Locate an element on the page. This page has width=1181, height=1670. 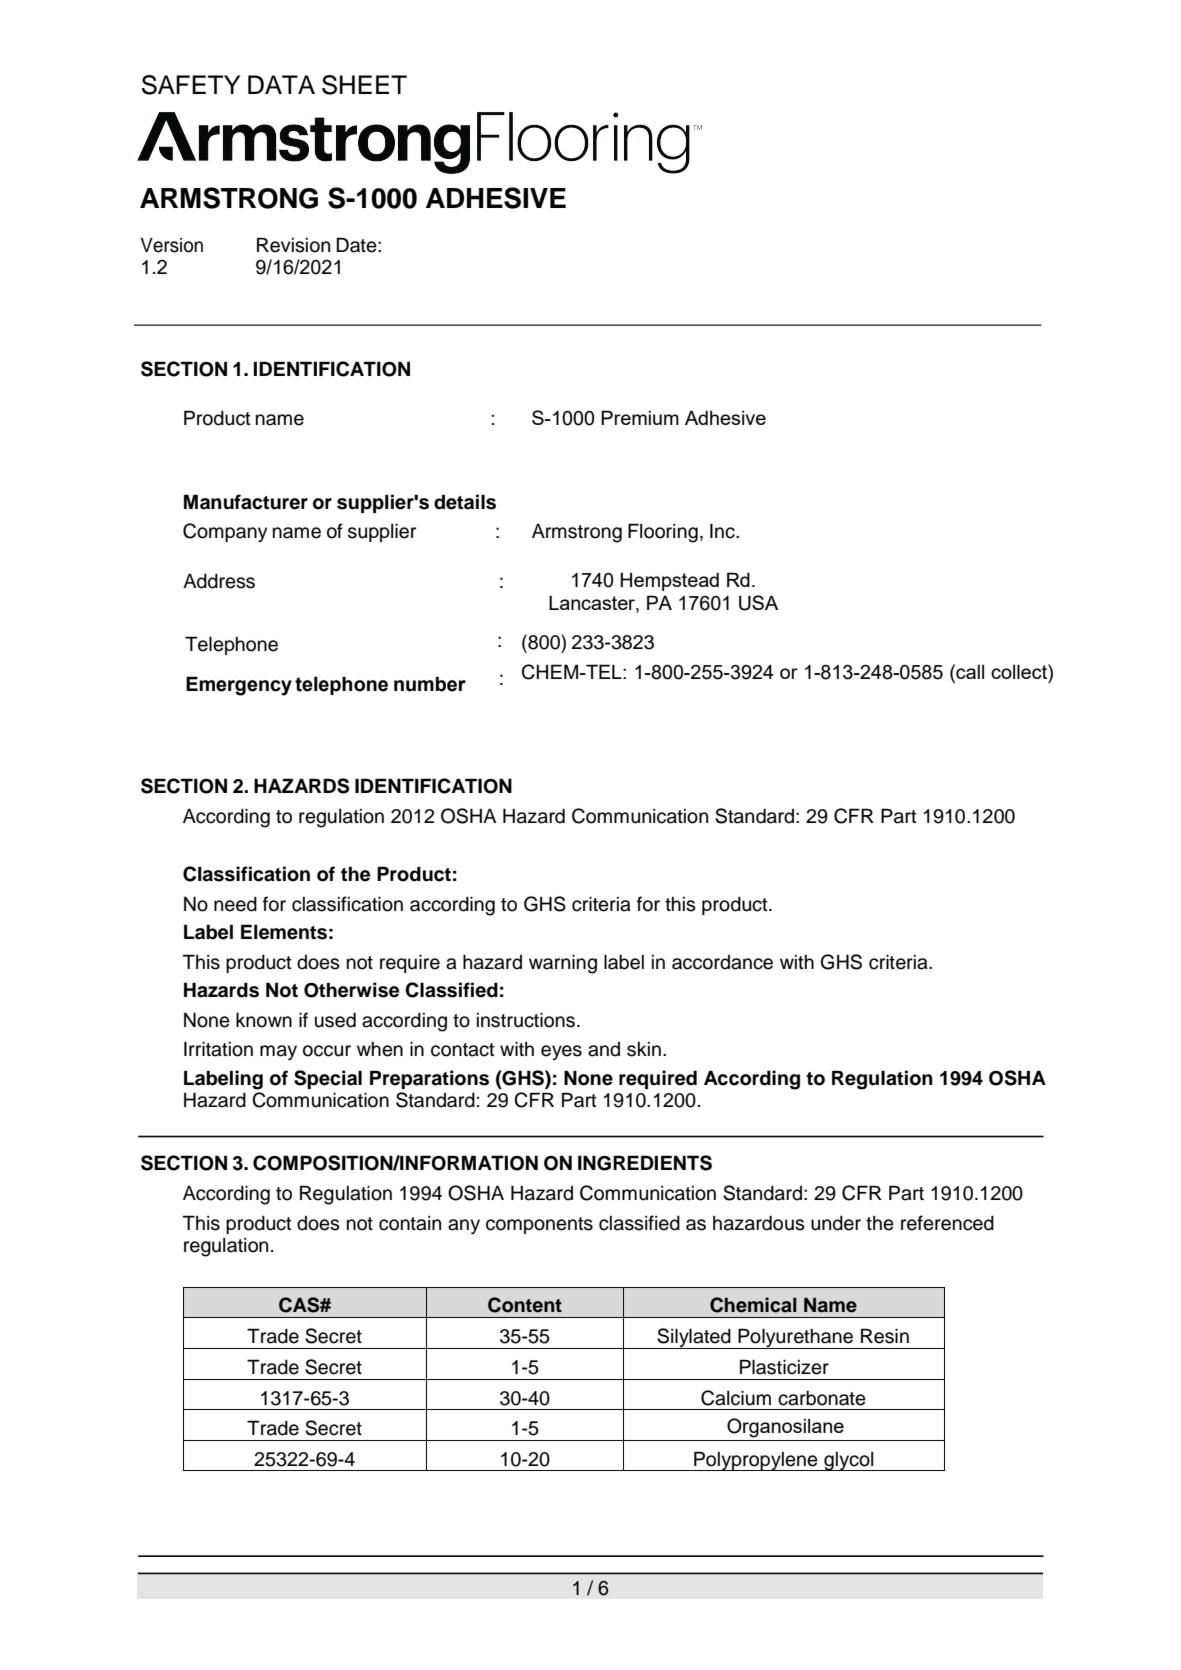
contain is located at coordinates (410, 1223).
